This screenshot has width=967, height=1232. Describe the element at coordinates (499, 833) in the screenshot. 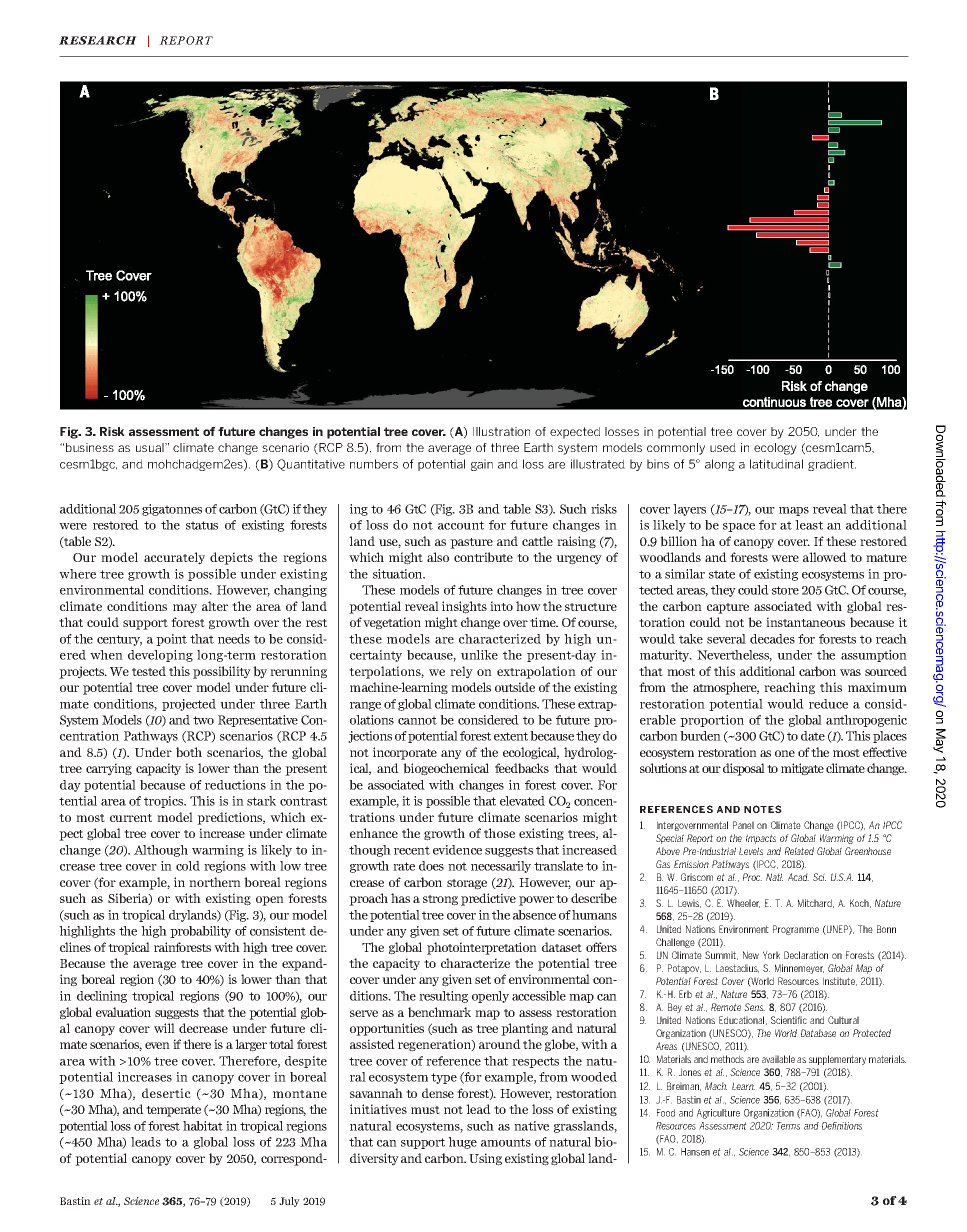

I see `those` at that location.
